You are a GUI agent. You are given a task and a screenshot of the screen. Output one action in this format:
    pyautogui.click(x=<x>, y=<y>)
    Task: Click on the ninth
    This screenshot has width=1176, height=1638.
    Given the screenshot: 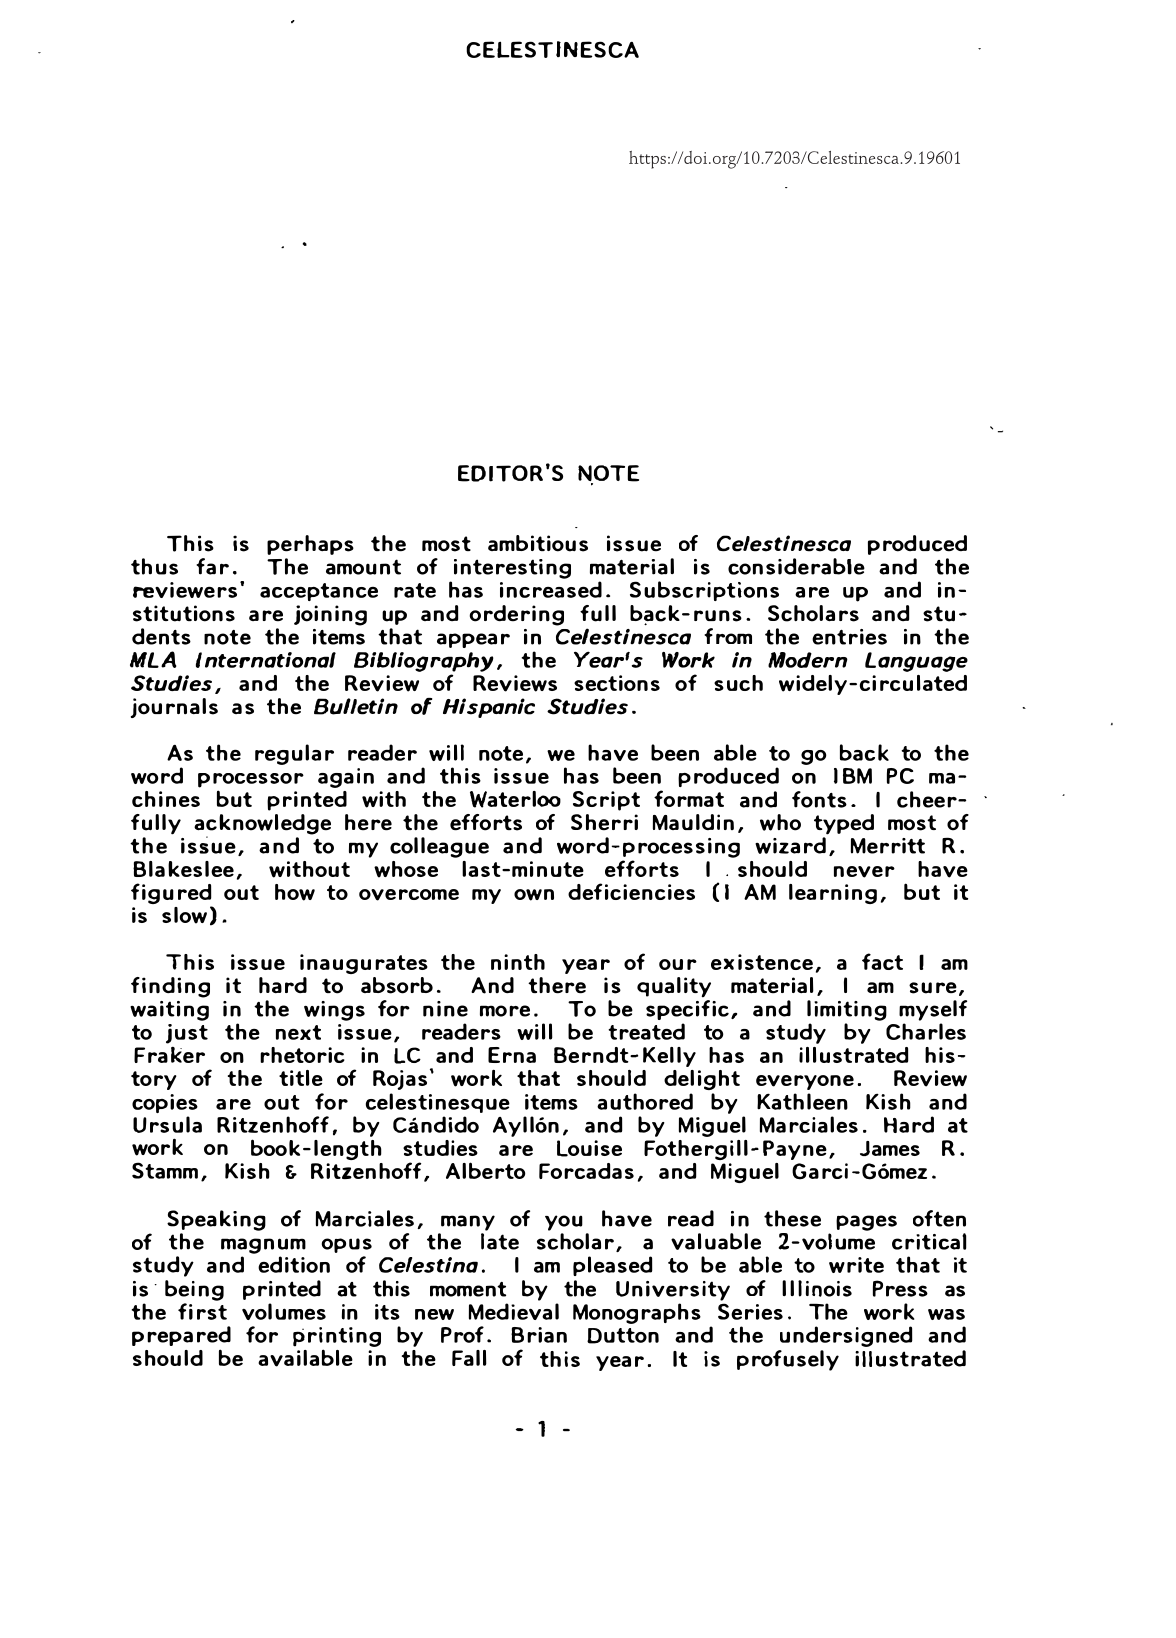 What is the action you would take?
    pyautogui.click(x=518, y=962)
